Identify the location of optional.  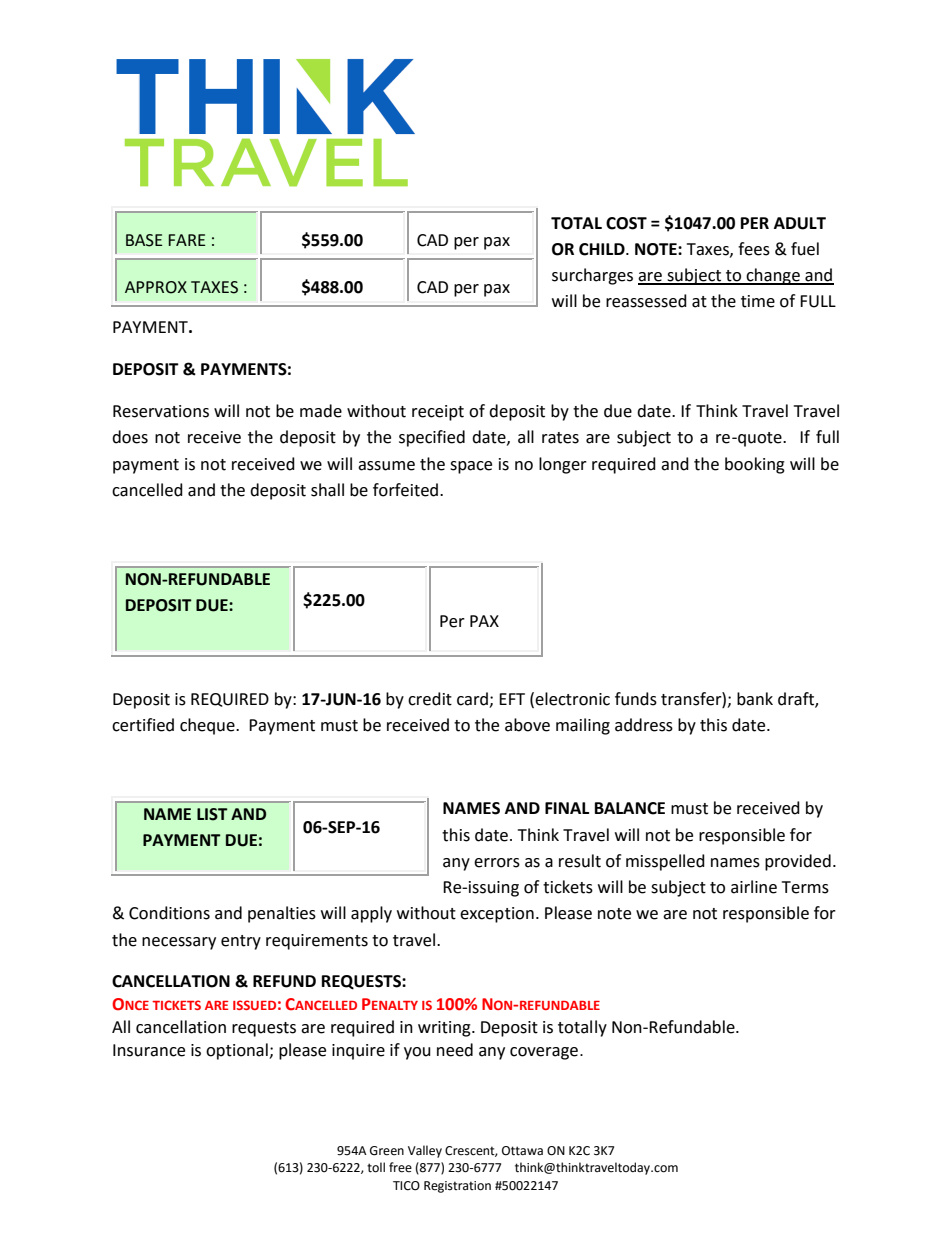
(238, 1051).
